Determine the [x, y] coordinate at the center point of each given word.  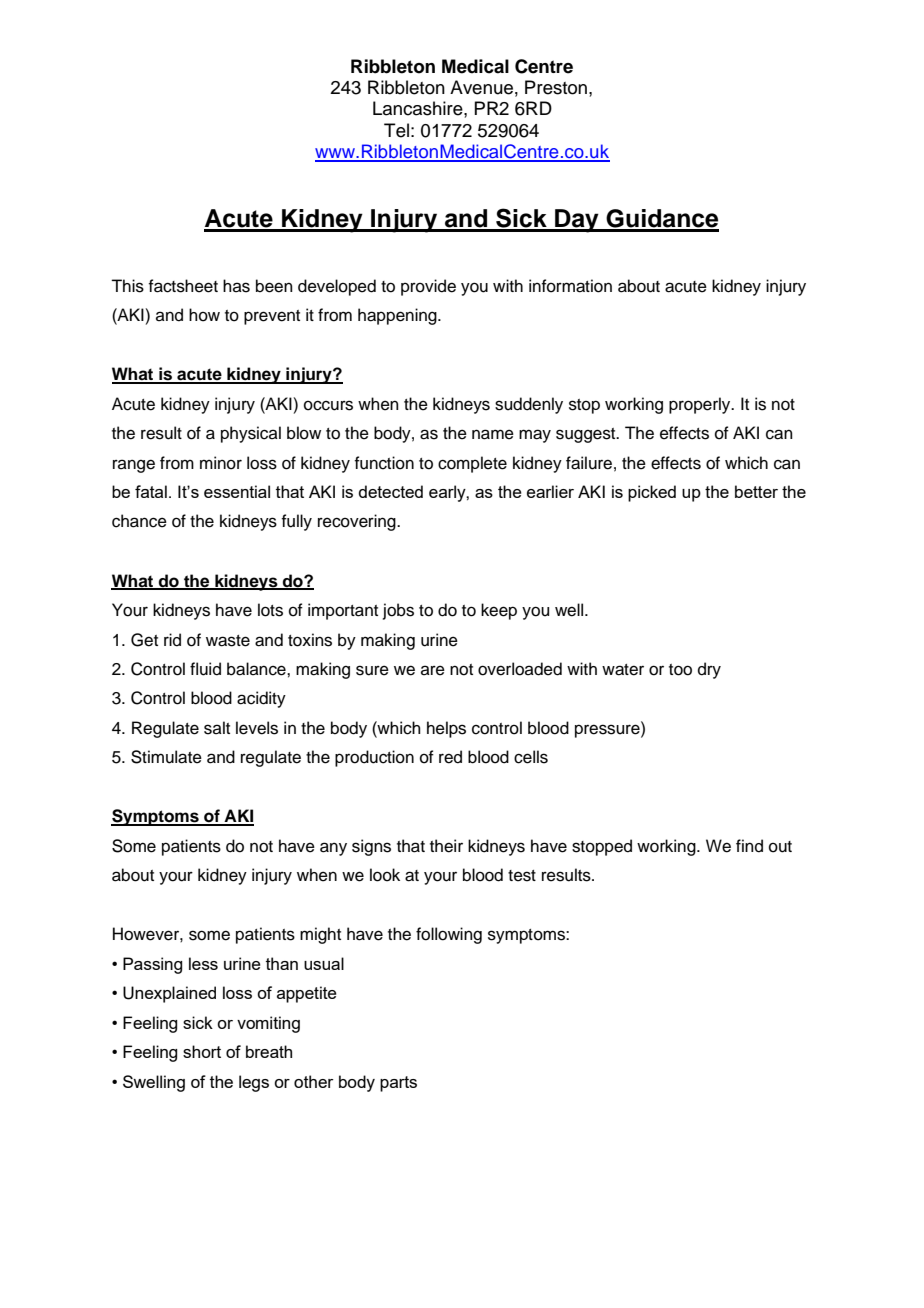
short [202, 1051]
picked [652, 493]
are [433, 670]
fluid [205, 669]
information [570, 286]
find [749, 846]
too [680, 670]
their [446, 846]
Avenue [481, 87]
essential [237, 491]
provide [428, 287]
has [236, 286]
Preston [556, 87]
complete [472, 464]
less [203, 963]
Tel [396, 130]
